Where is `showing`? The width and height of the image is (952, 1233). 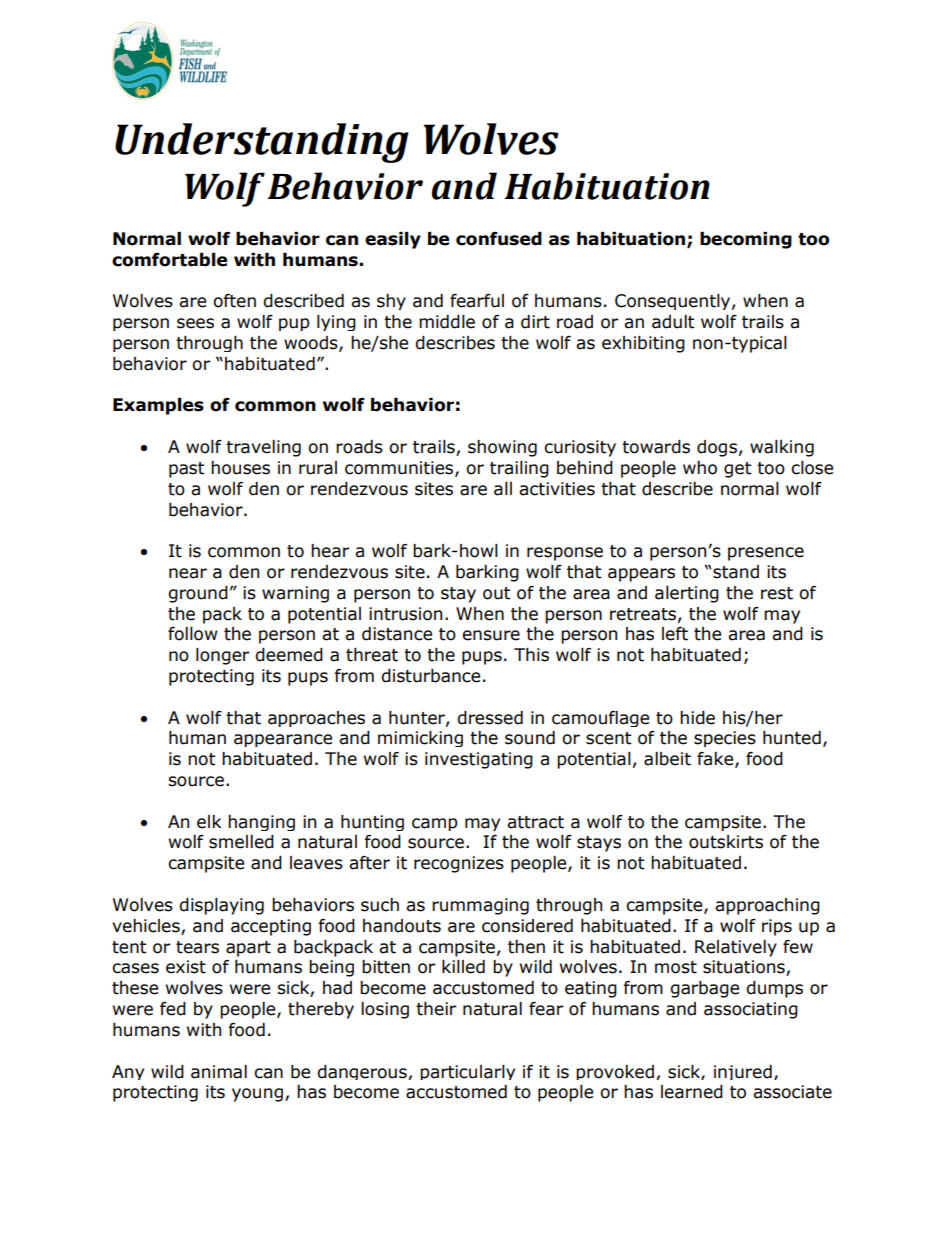
showing is located at coordinates (502, 448).
